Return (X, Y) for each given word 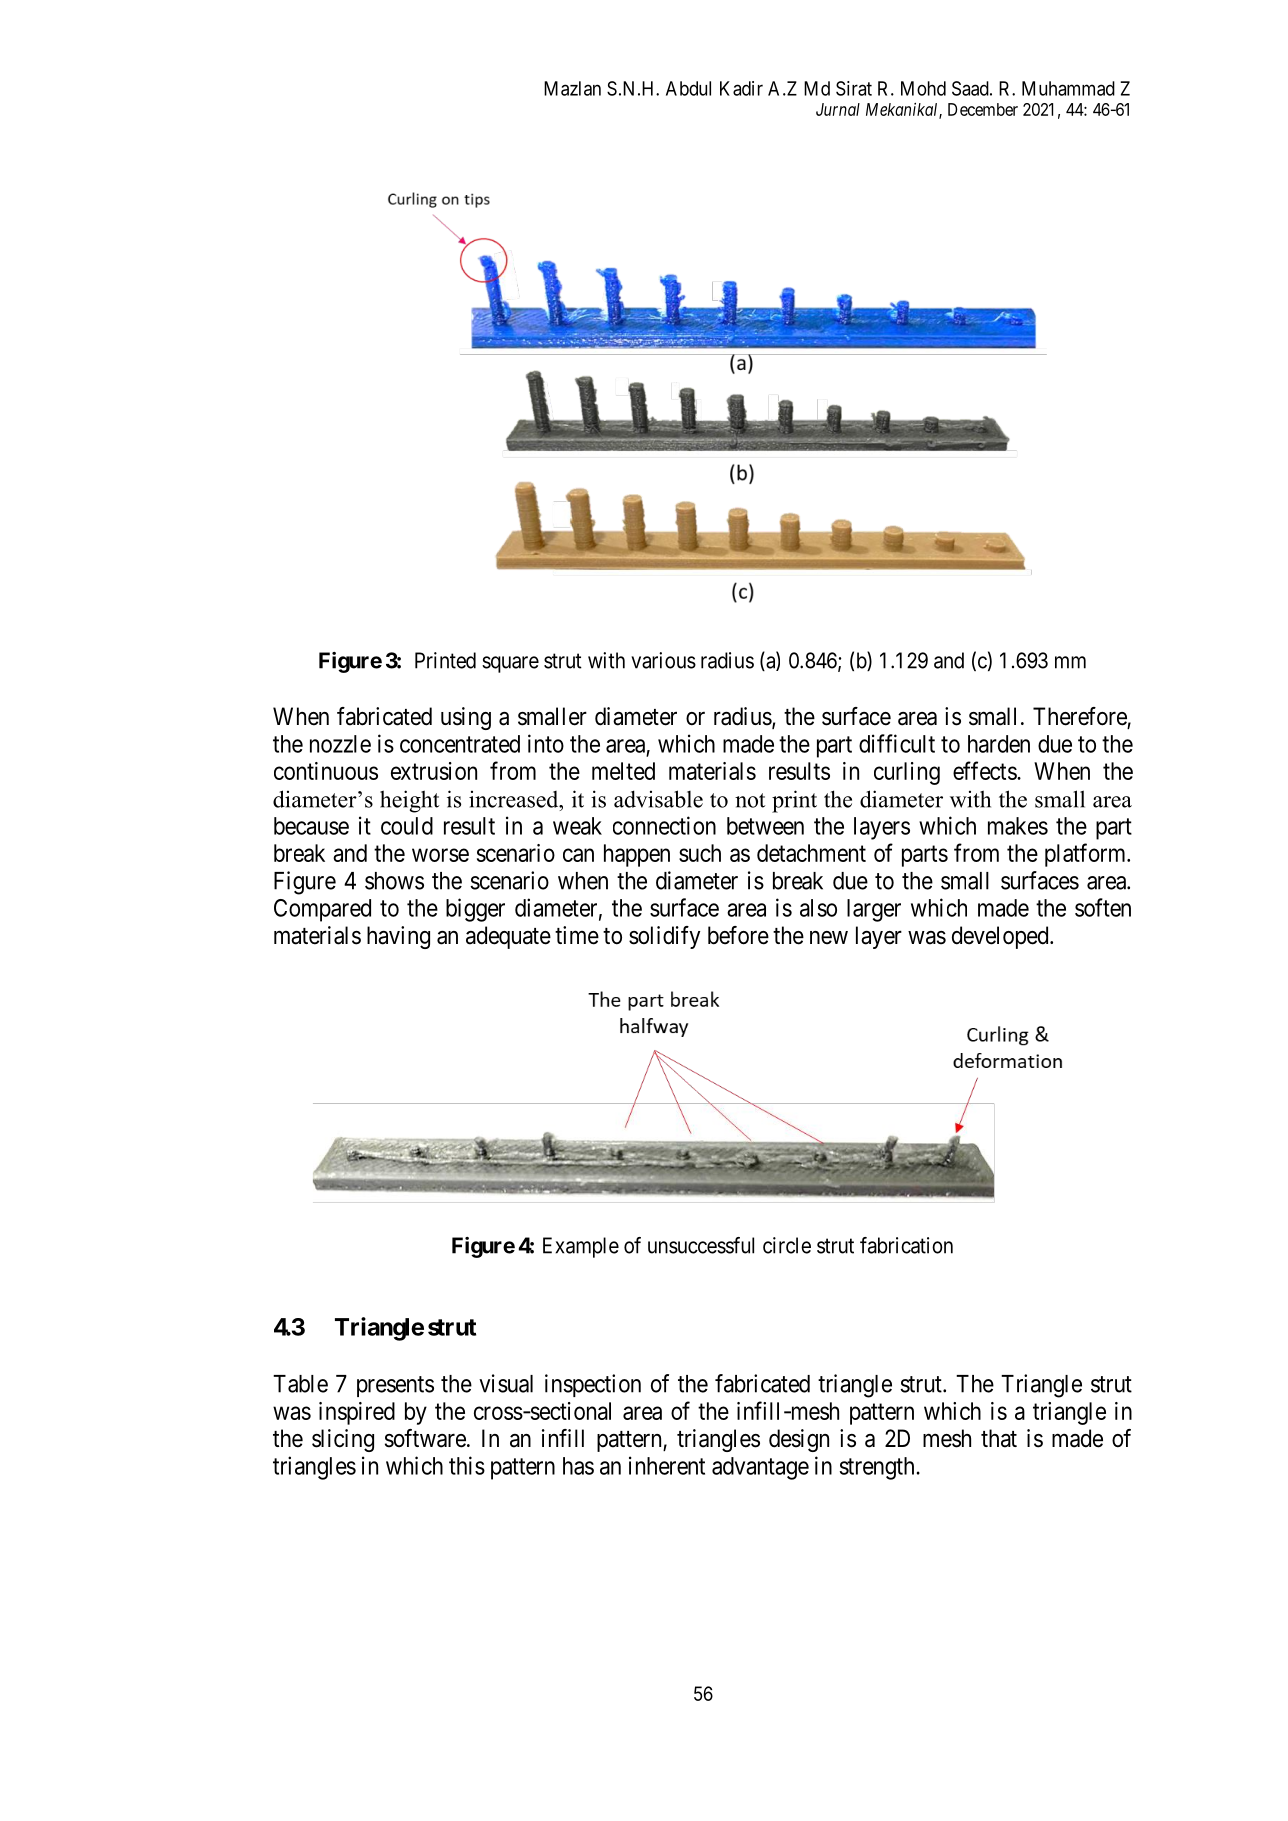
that (999, 1438)
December (983, 109)
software (425, 1438)
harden (999, 744)
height (409, 801)
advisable (658, 799)
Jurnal (838, 109)
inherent (667, 1465)
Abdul (688, 88)
